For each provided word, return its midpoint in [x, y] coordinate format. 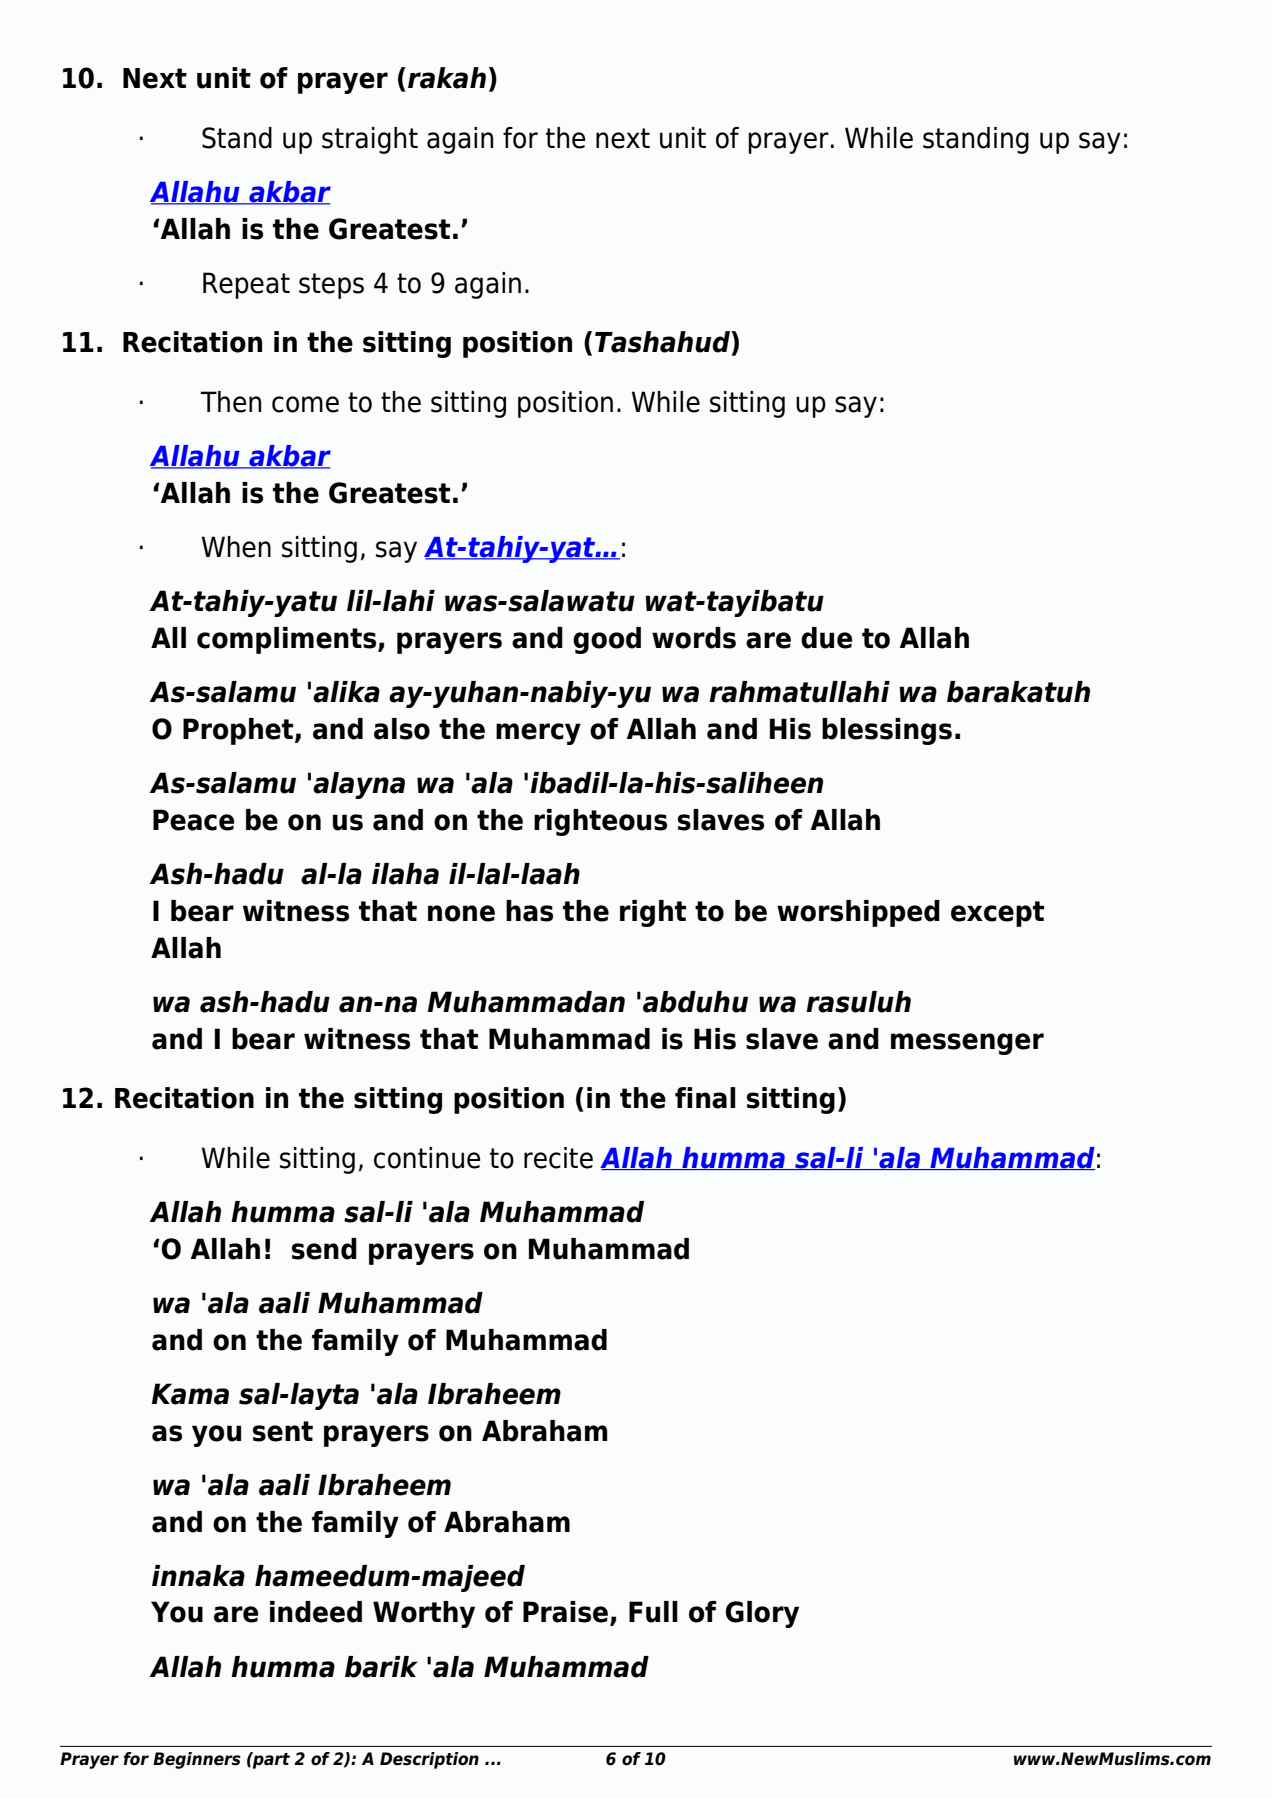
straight [370, 140]
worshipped [858, 913]
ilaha [405, 874]
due [827, 638]
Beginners [197, 1760]
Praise [567, 1613]
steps [331, 286]
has [529, 911]
